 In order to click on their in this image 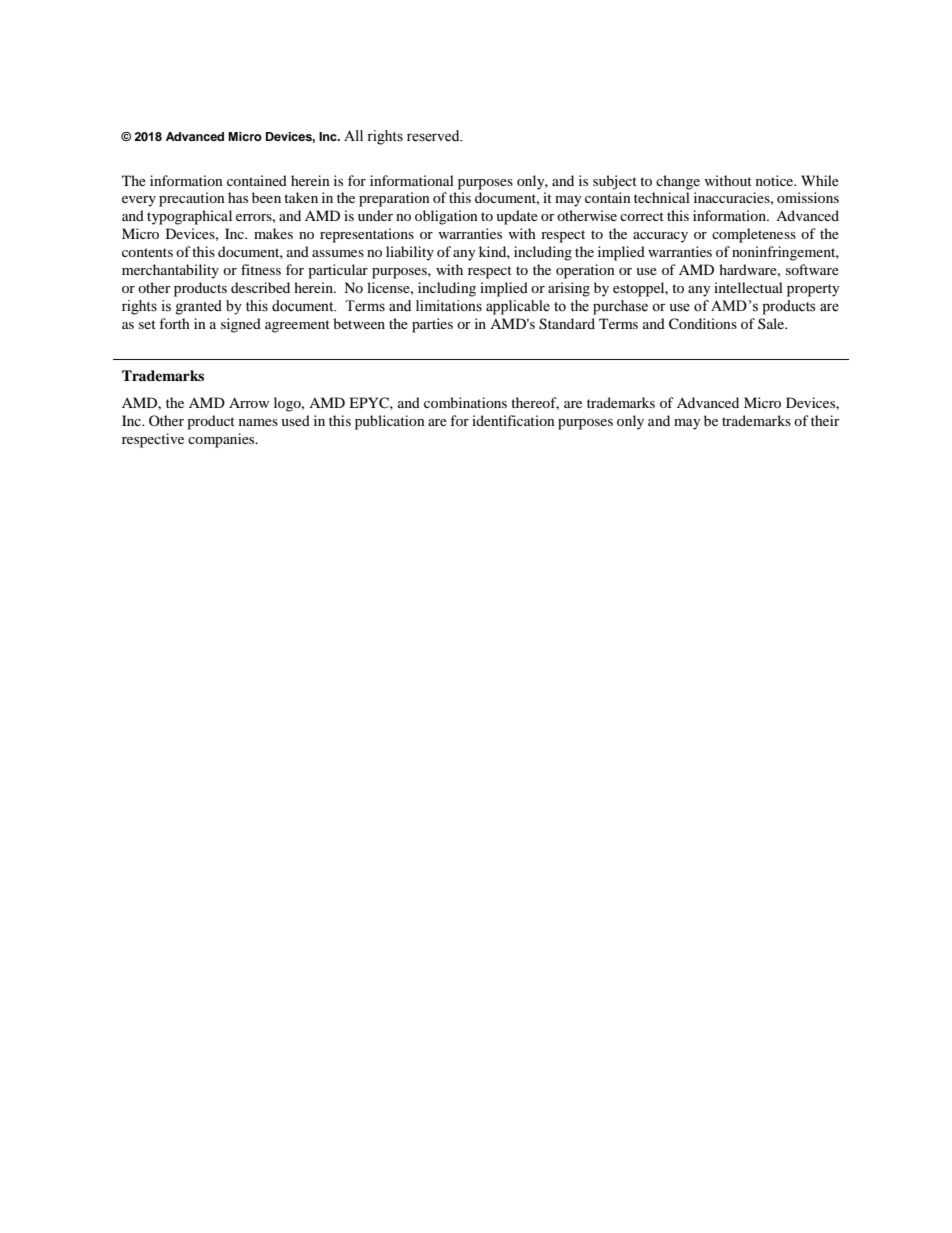, I will do `click(825, 420)`.
